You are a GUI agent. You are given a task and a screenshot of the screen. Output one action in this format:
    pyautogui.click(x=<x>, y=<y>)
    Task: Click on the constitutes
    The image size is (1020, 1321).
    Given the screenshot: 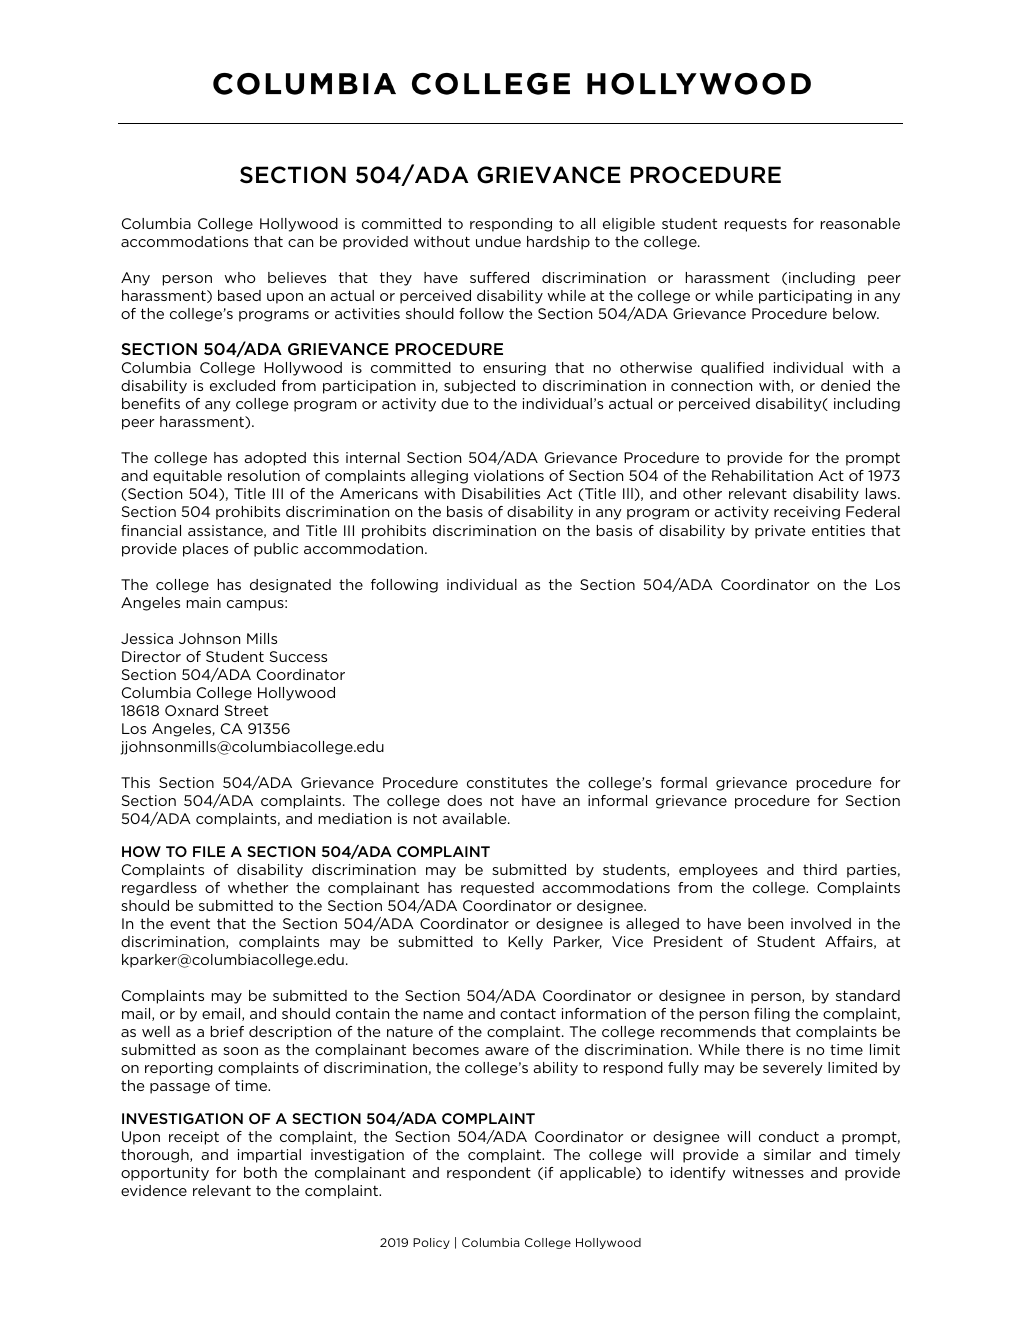 What is the action you would take?
    pyautogui.click(x=507, y=782)
